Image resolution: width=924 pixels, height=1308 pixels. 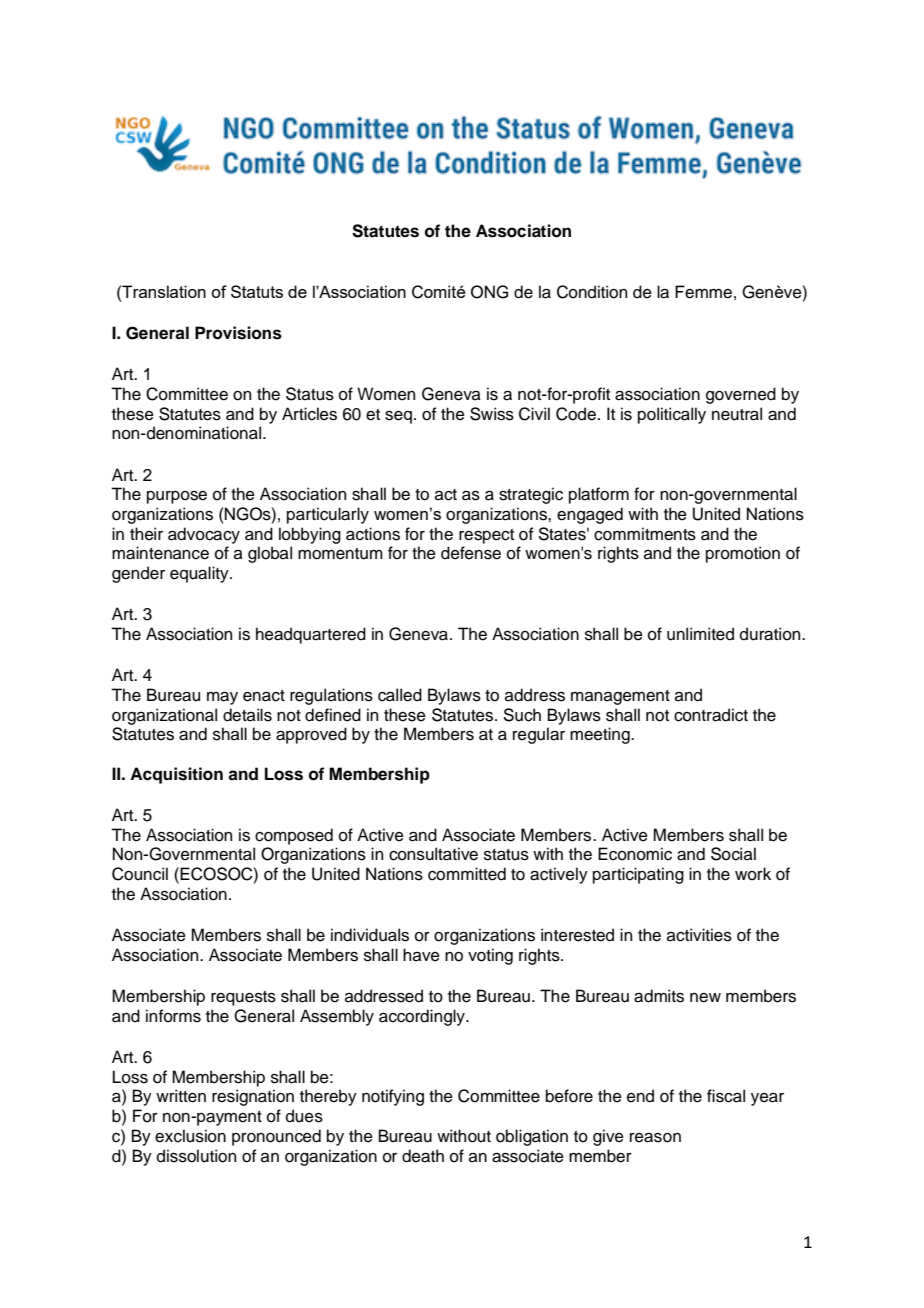 I want to click on Social, so click(x=733, y=854).
